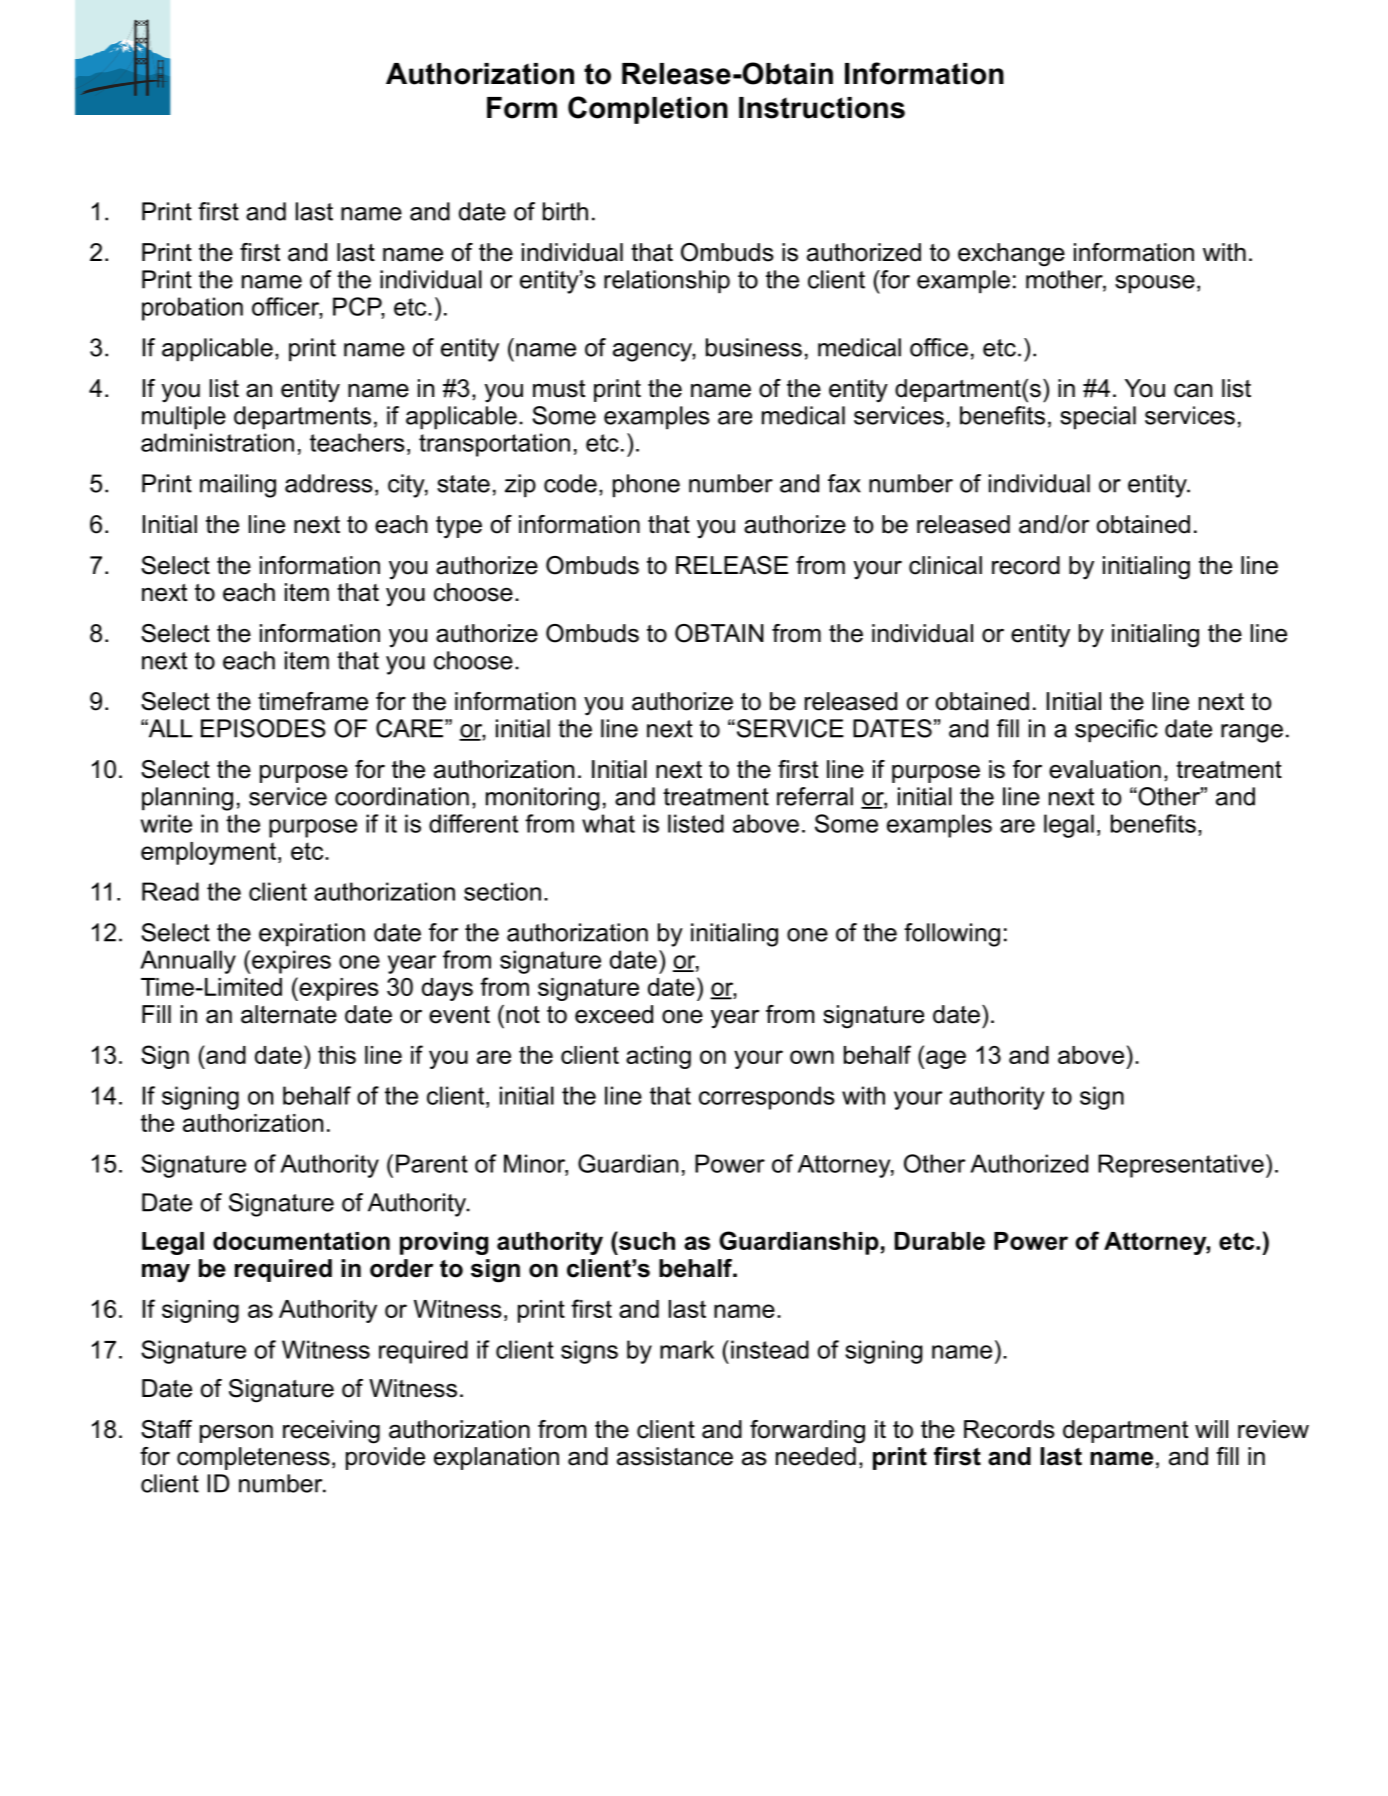  I want to click on probation, so click(192, 309).
